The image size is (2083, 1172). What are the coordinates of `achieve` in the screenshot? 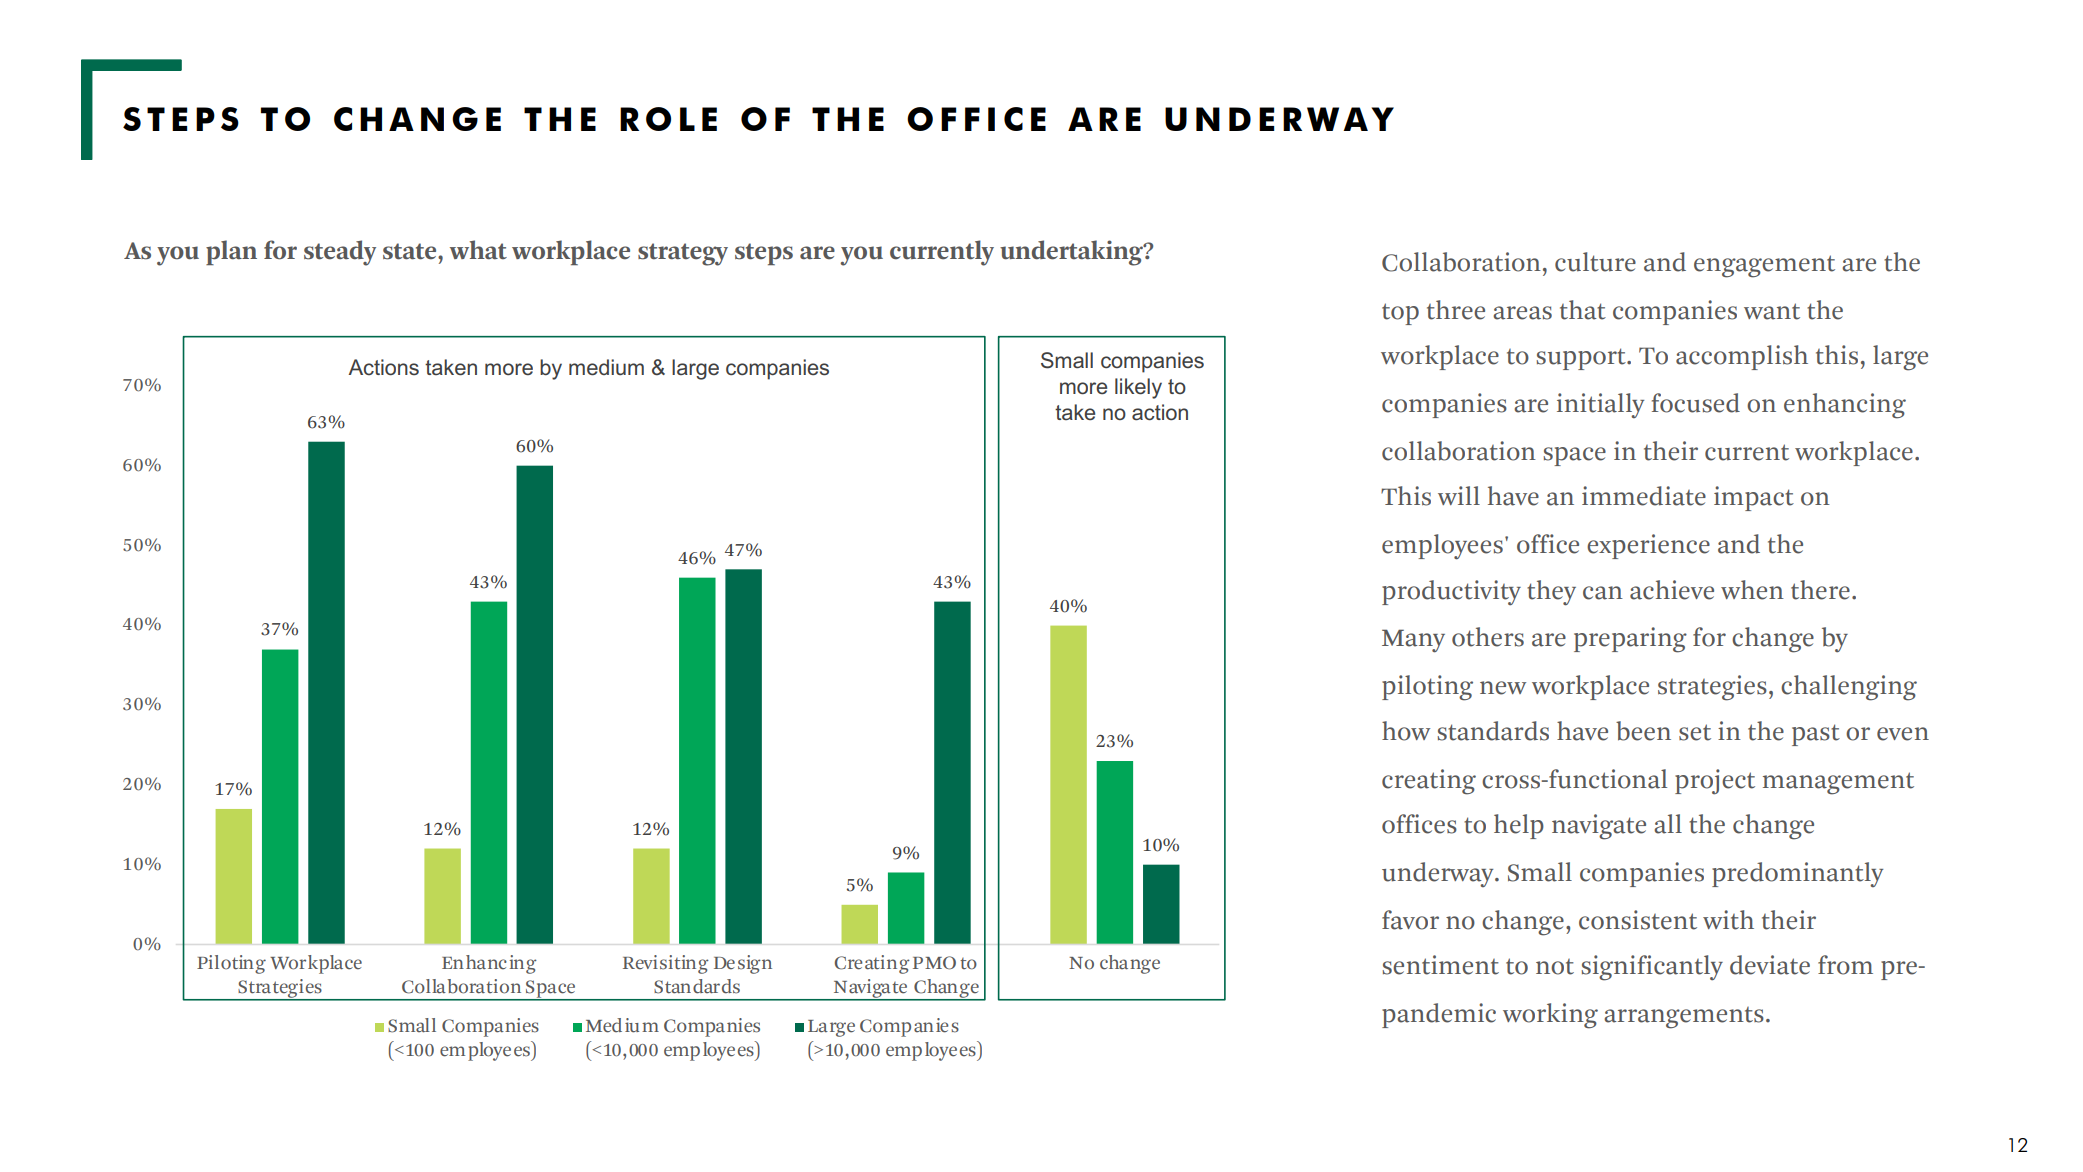 It's located at (1672, 590).
